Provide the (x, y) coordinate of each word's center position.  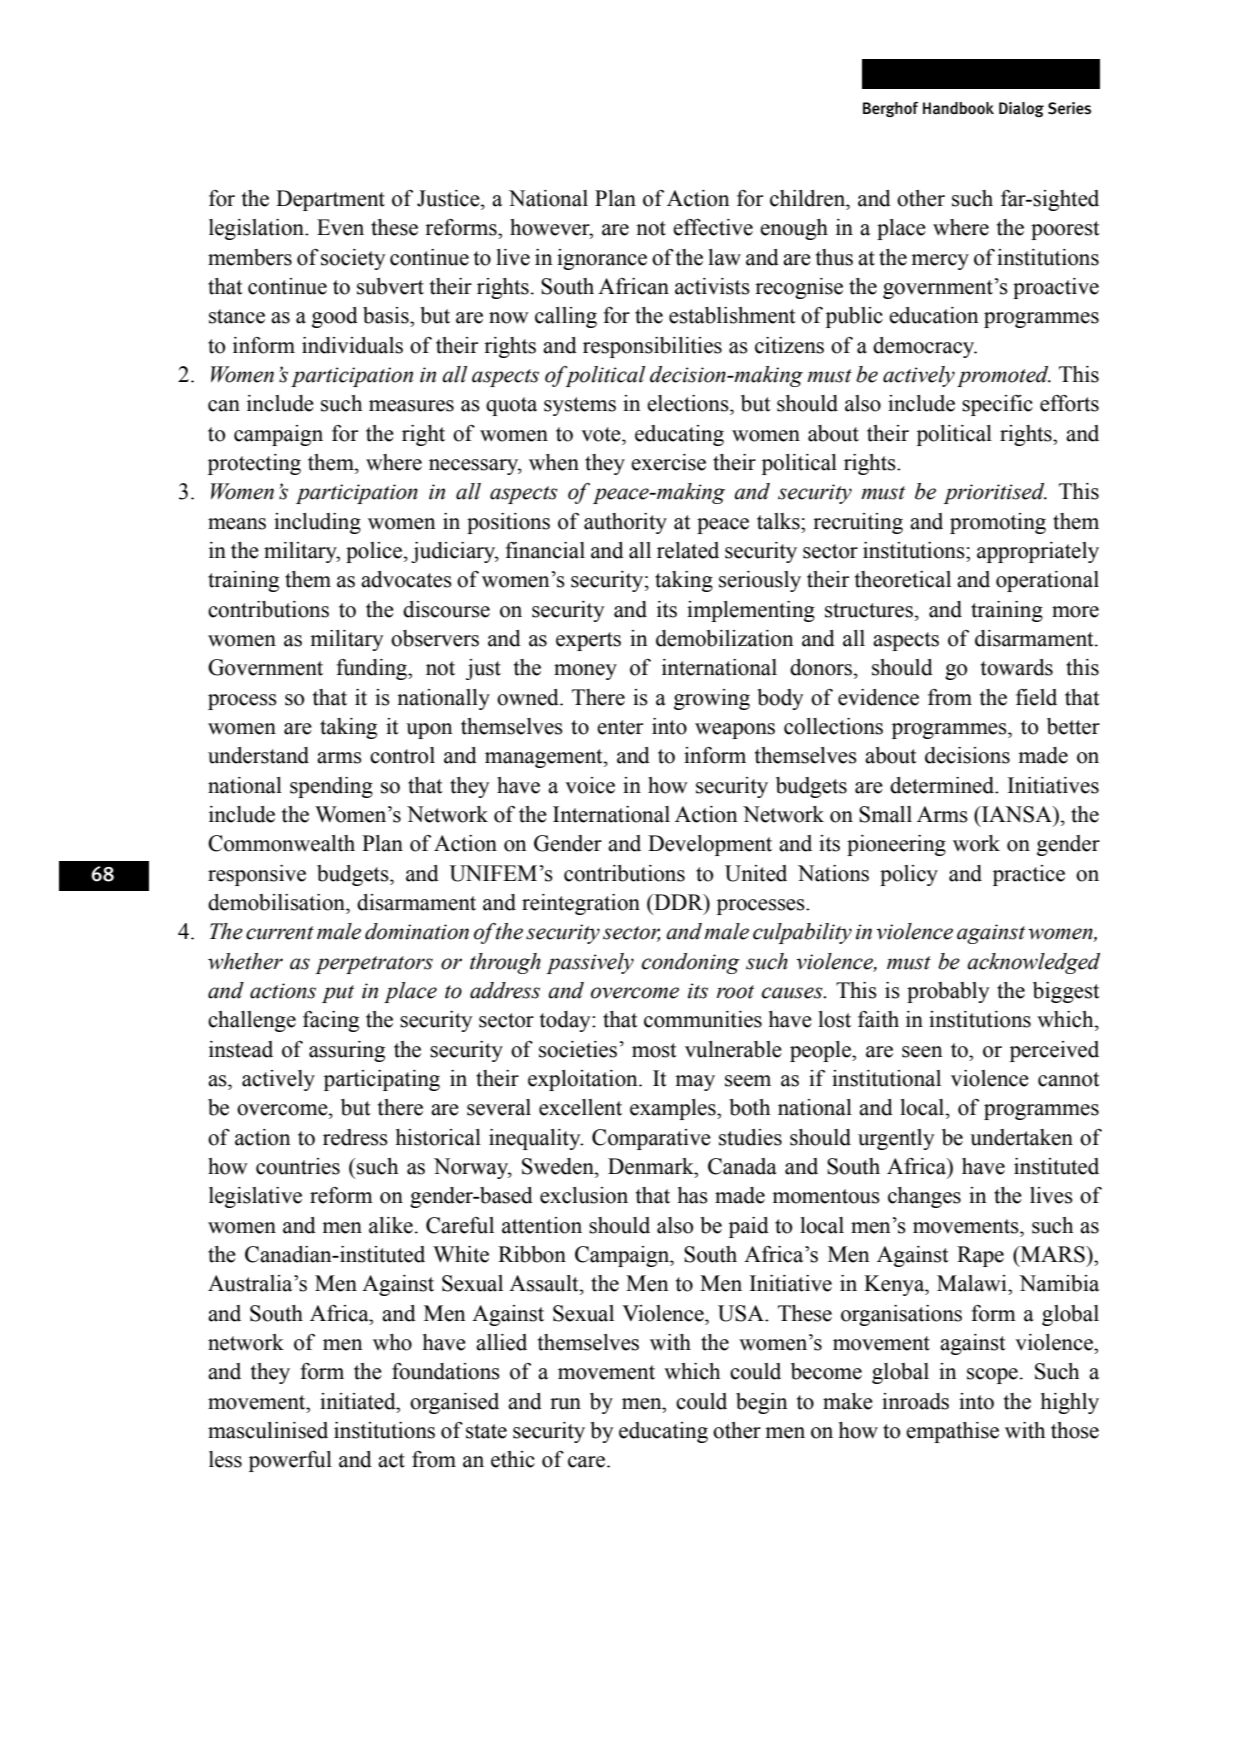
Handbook (958, 108)
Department (330, 200)
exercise (668, 462)
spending (331, 787)
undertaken (1021, 1137)
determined (943, 785)
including (317, 523)
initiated (359, 1401)
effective (713, 227)
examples (674, 1109)
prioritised (995, 493)
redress (355, 1137)
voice (590, 785)
